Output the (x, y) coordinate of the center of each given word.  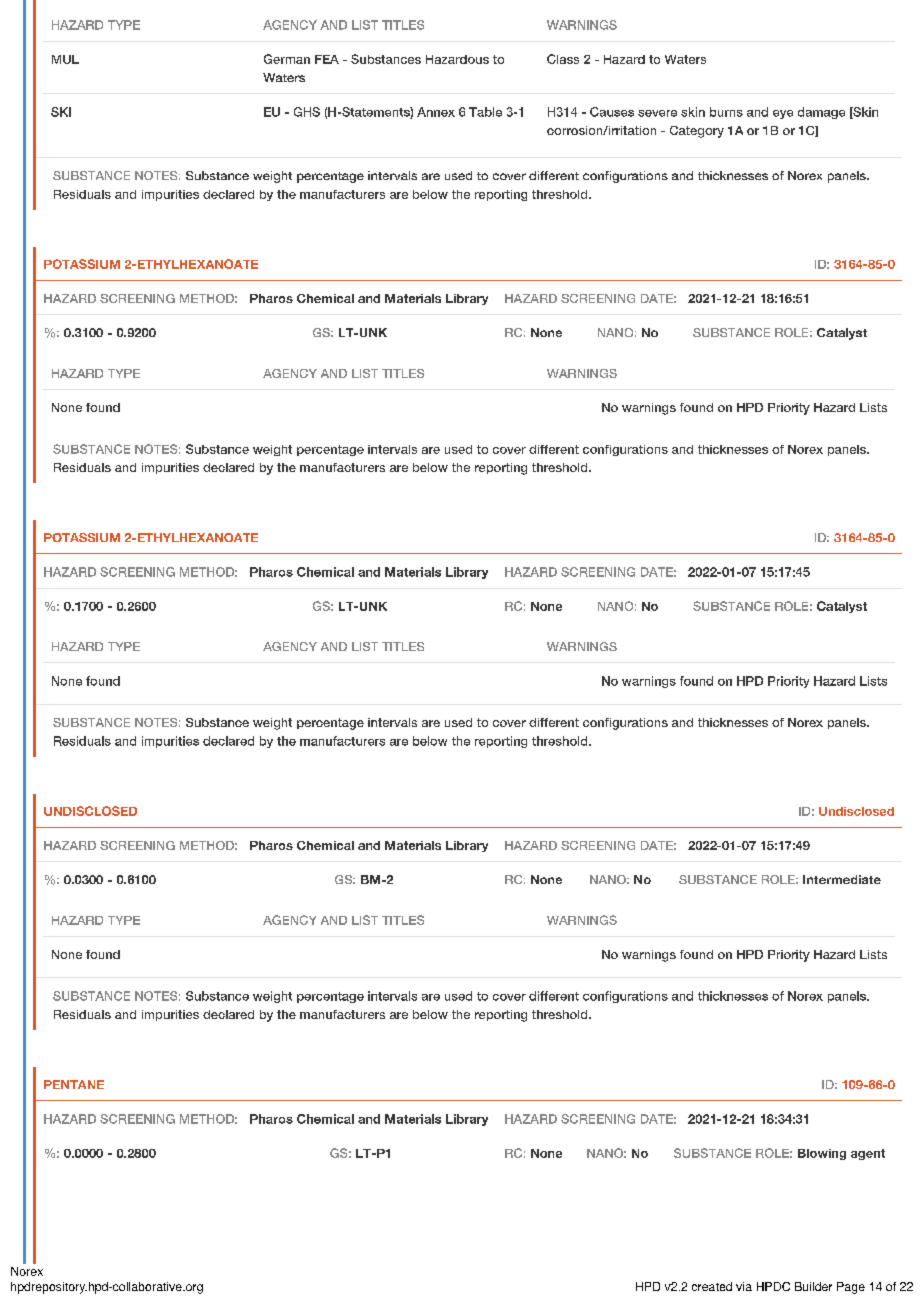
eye (783, 114)
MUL (65, 59)
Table (485, 112)
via (744, 1286)
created (712, 1286)
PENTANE (74, 1084)
